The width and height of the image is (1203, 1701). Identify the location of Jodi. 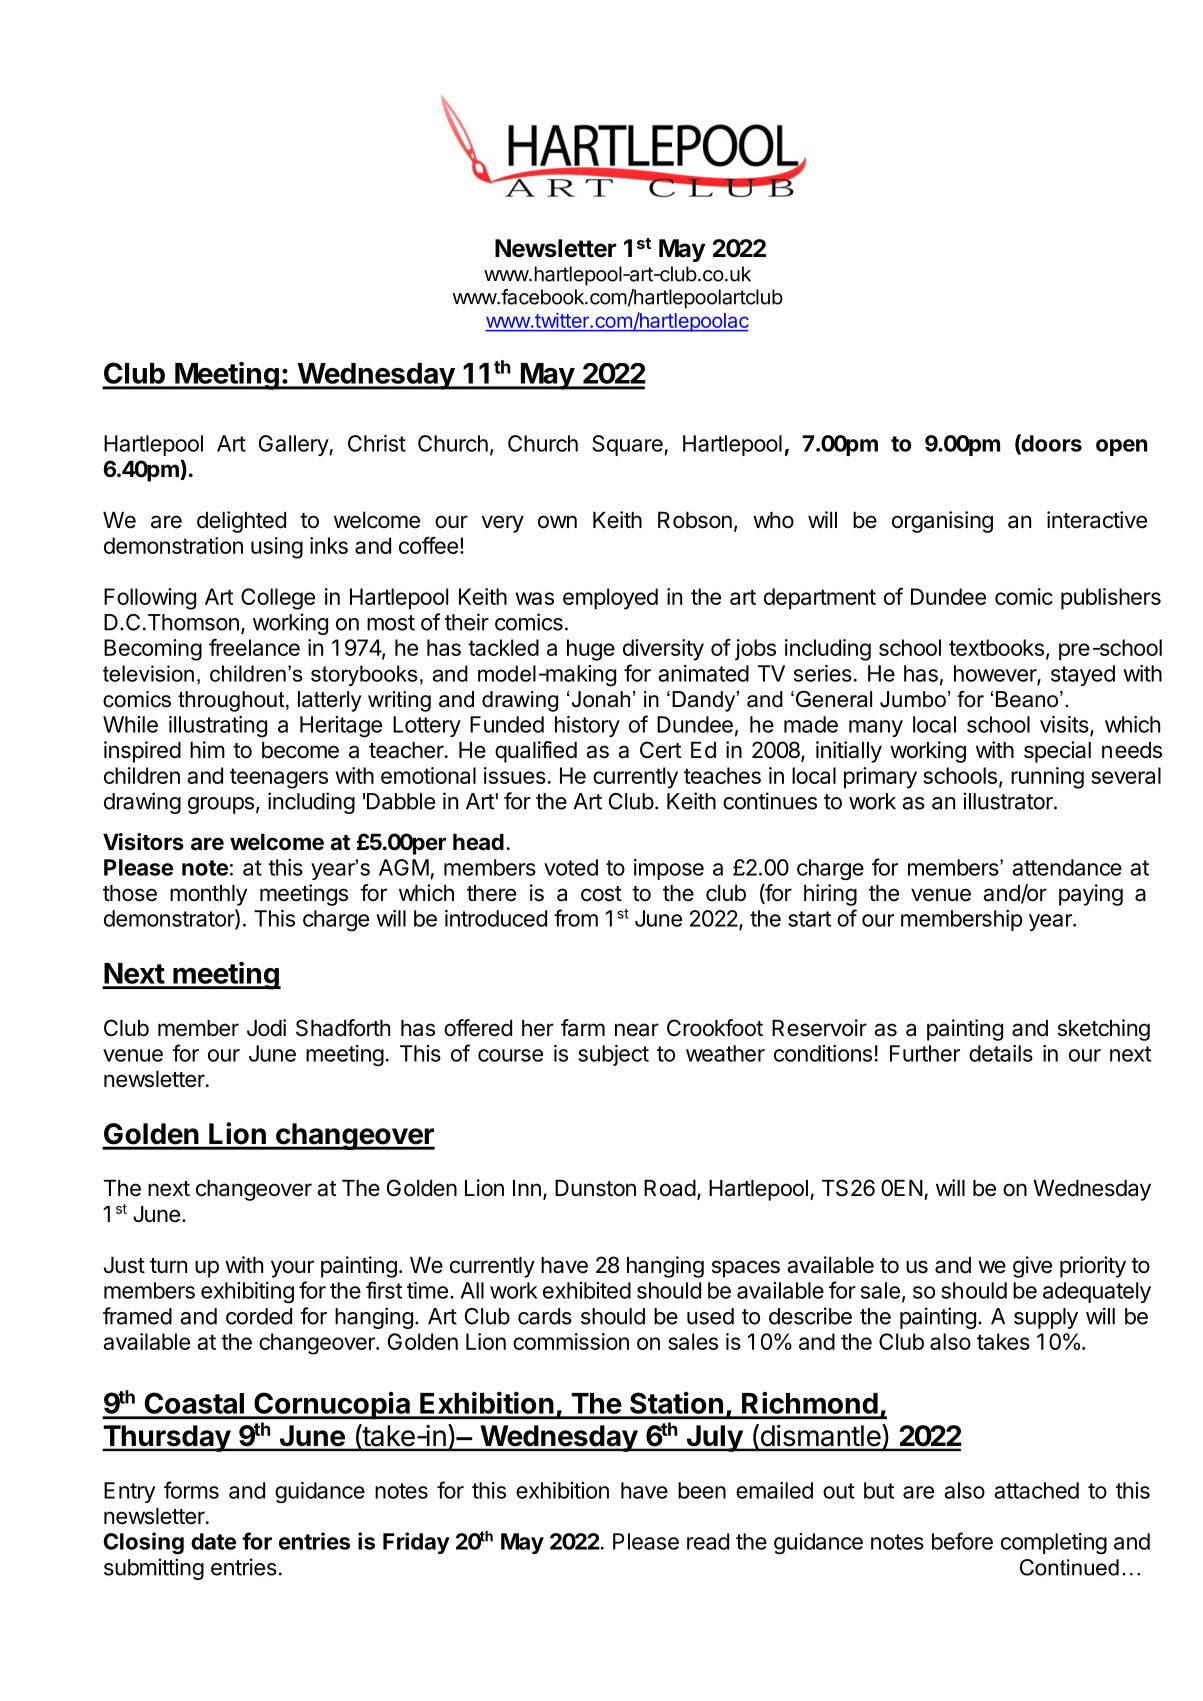
(266, 1028).
